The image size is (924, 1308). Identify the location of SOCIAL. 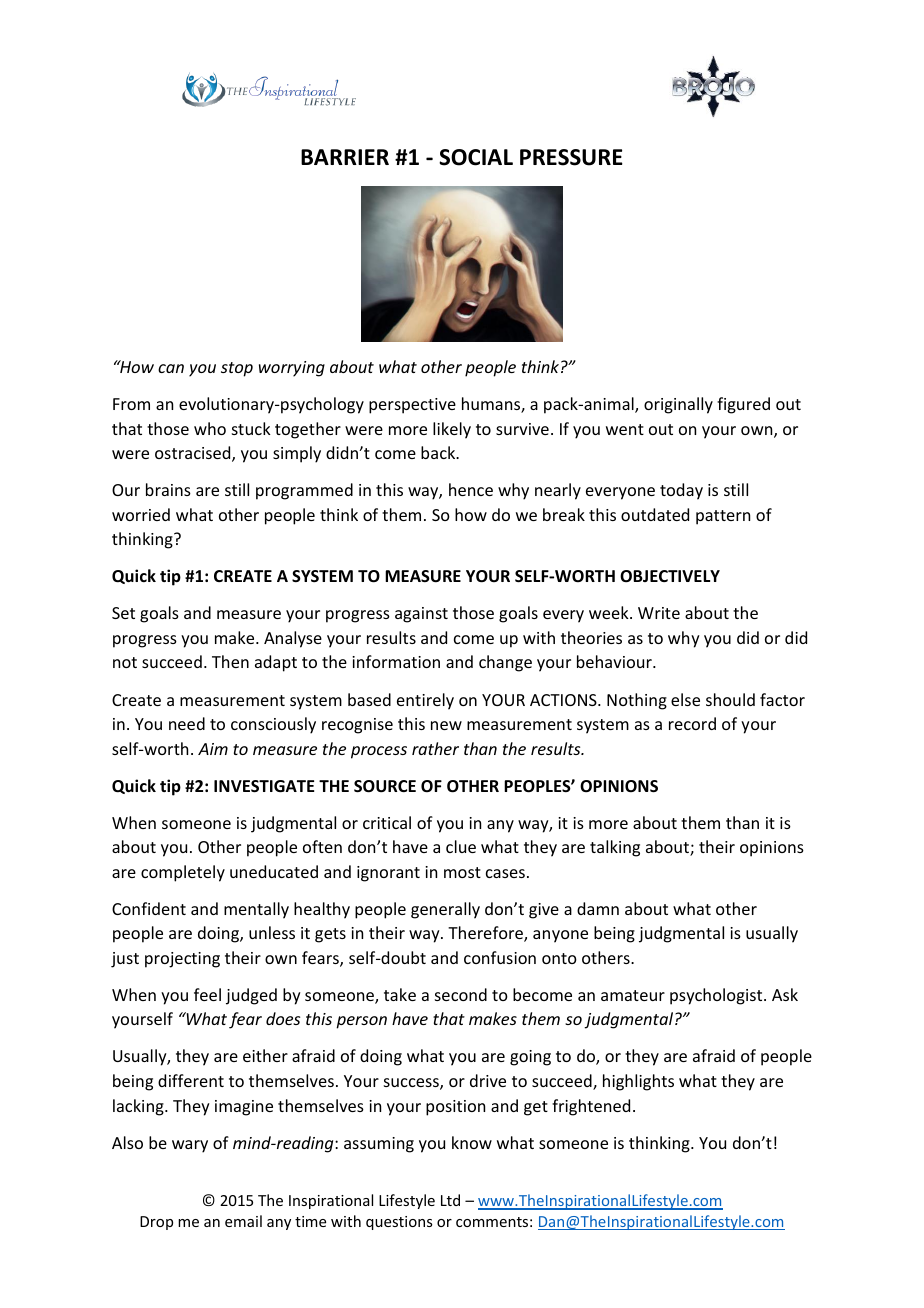
(476, 157).
